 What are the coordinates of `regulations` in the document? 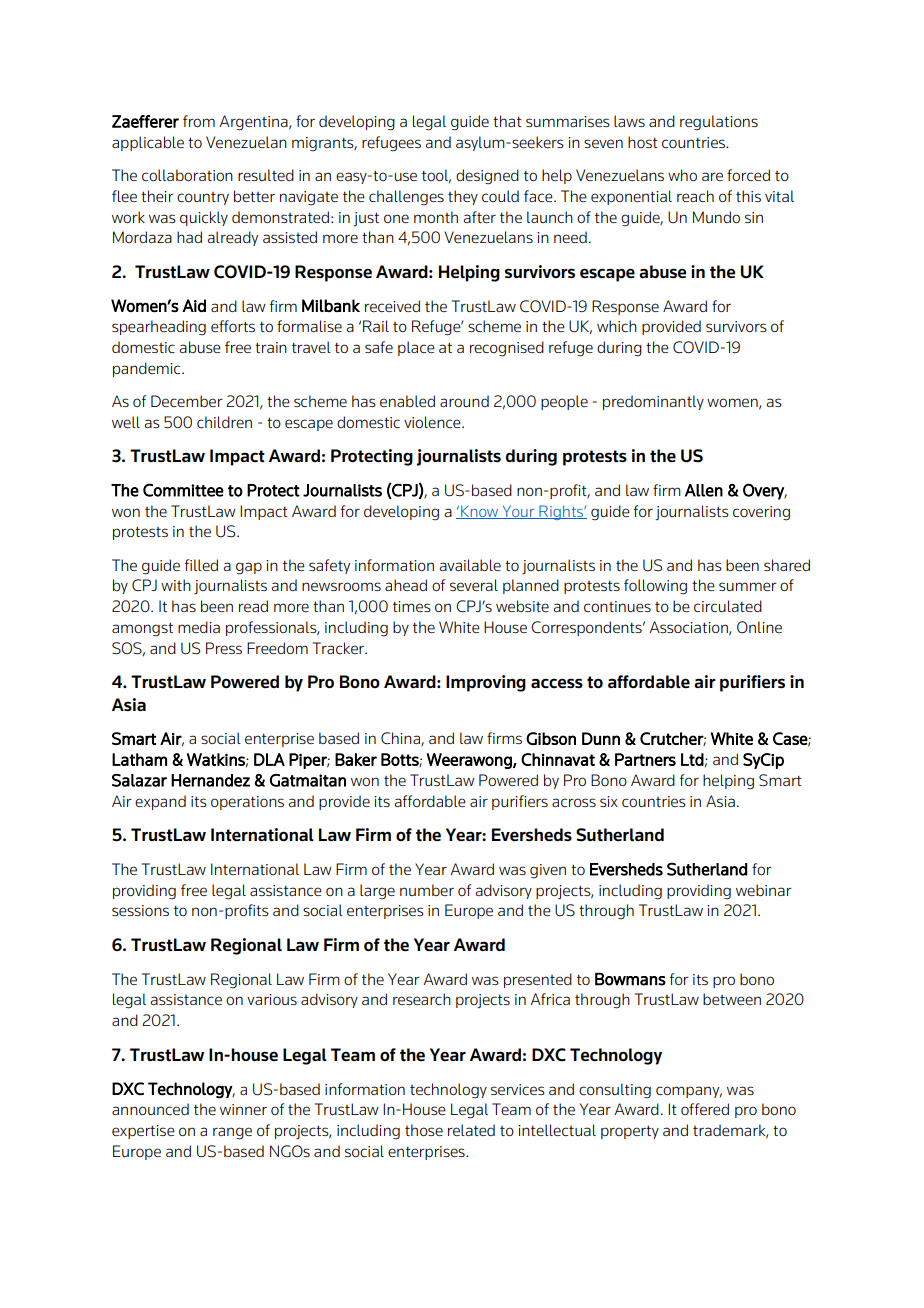 It's located at (719, 123).
